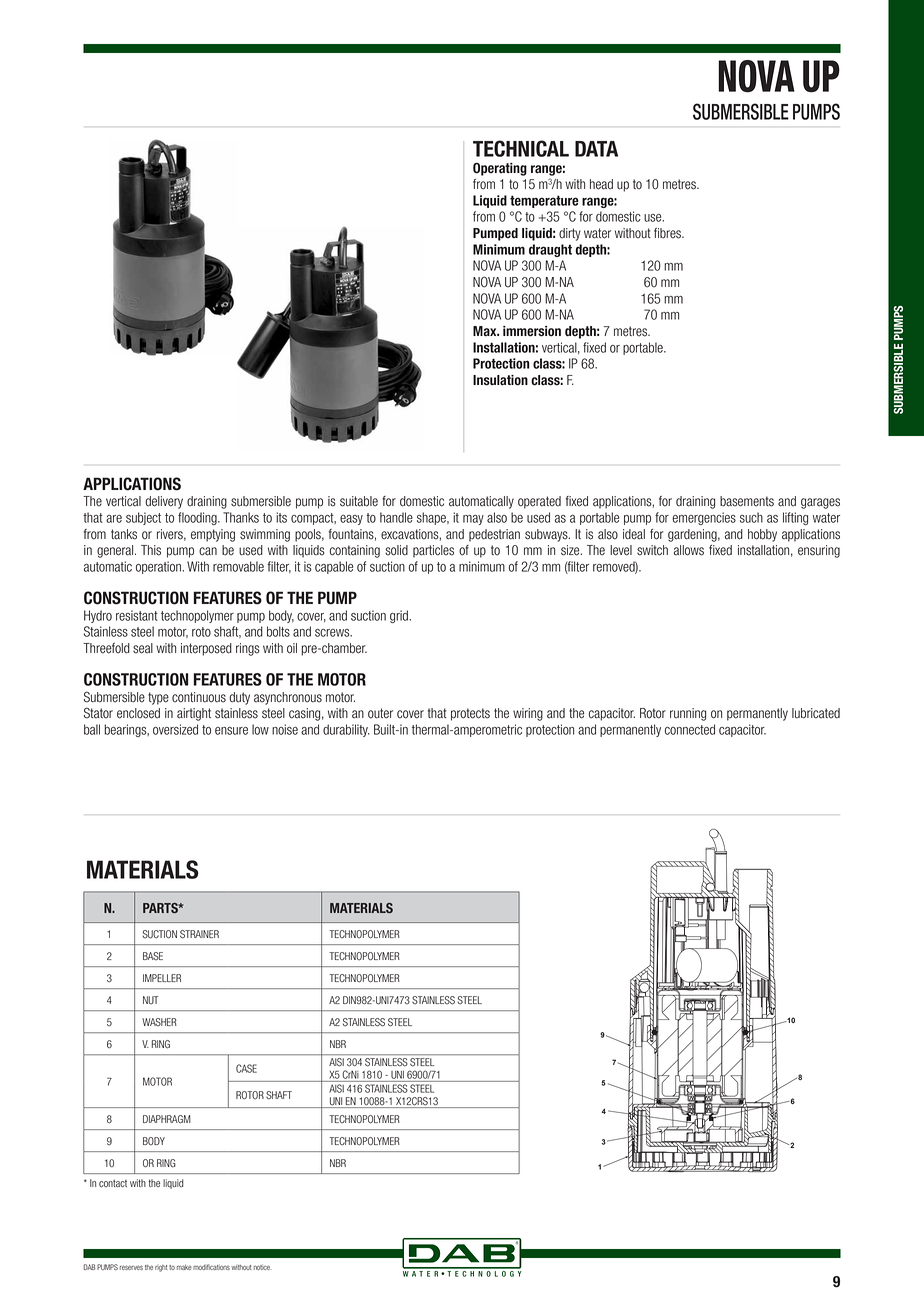 The height and width of the screenshot is (1308, 924). I want to click on protects, so click(470, 714).
